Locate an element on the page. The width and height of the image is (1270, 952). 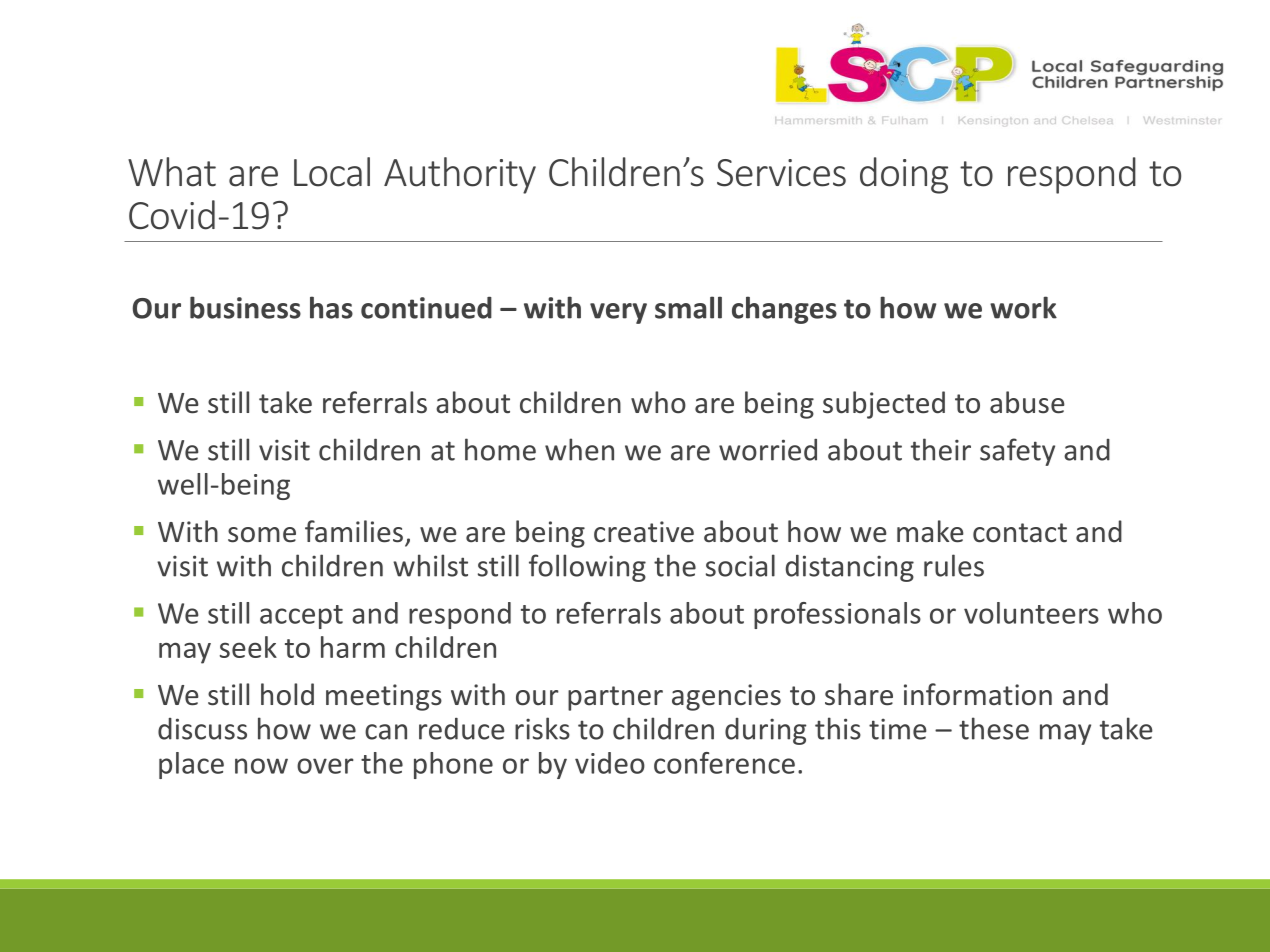
some is located at coordinates (262, 535).
